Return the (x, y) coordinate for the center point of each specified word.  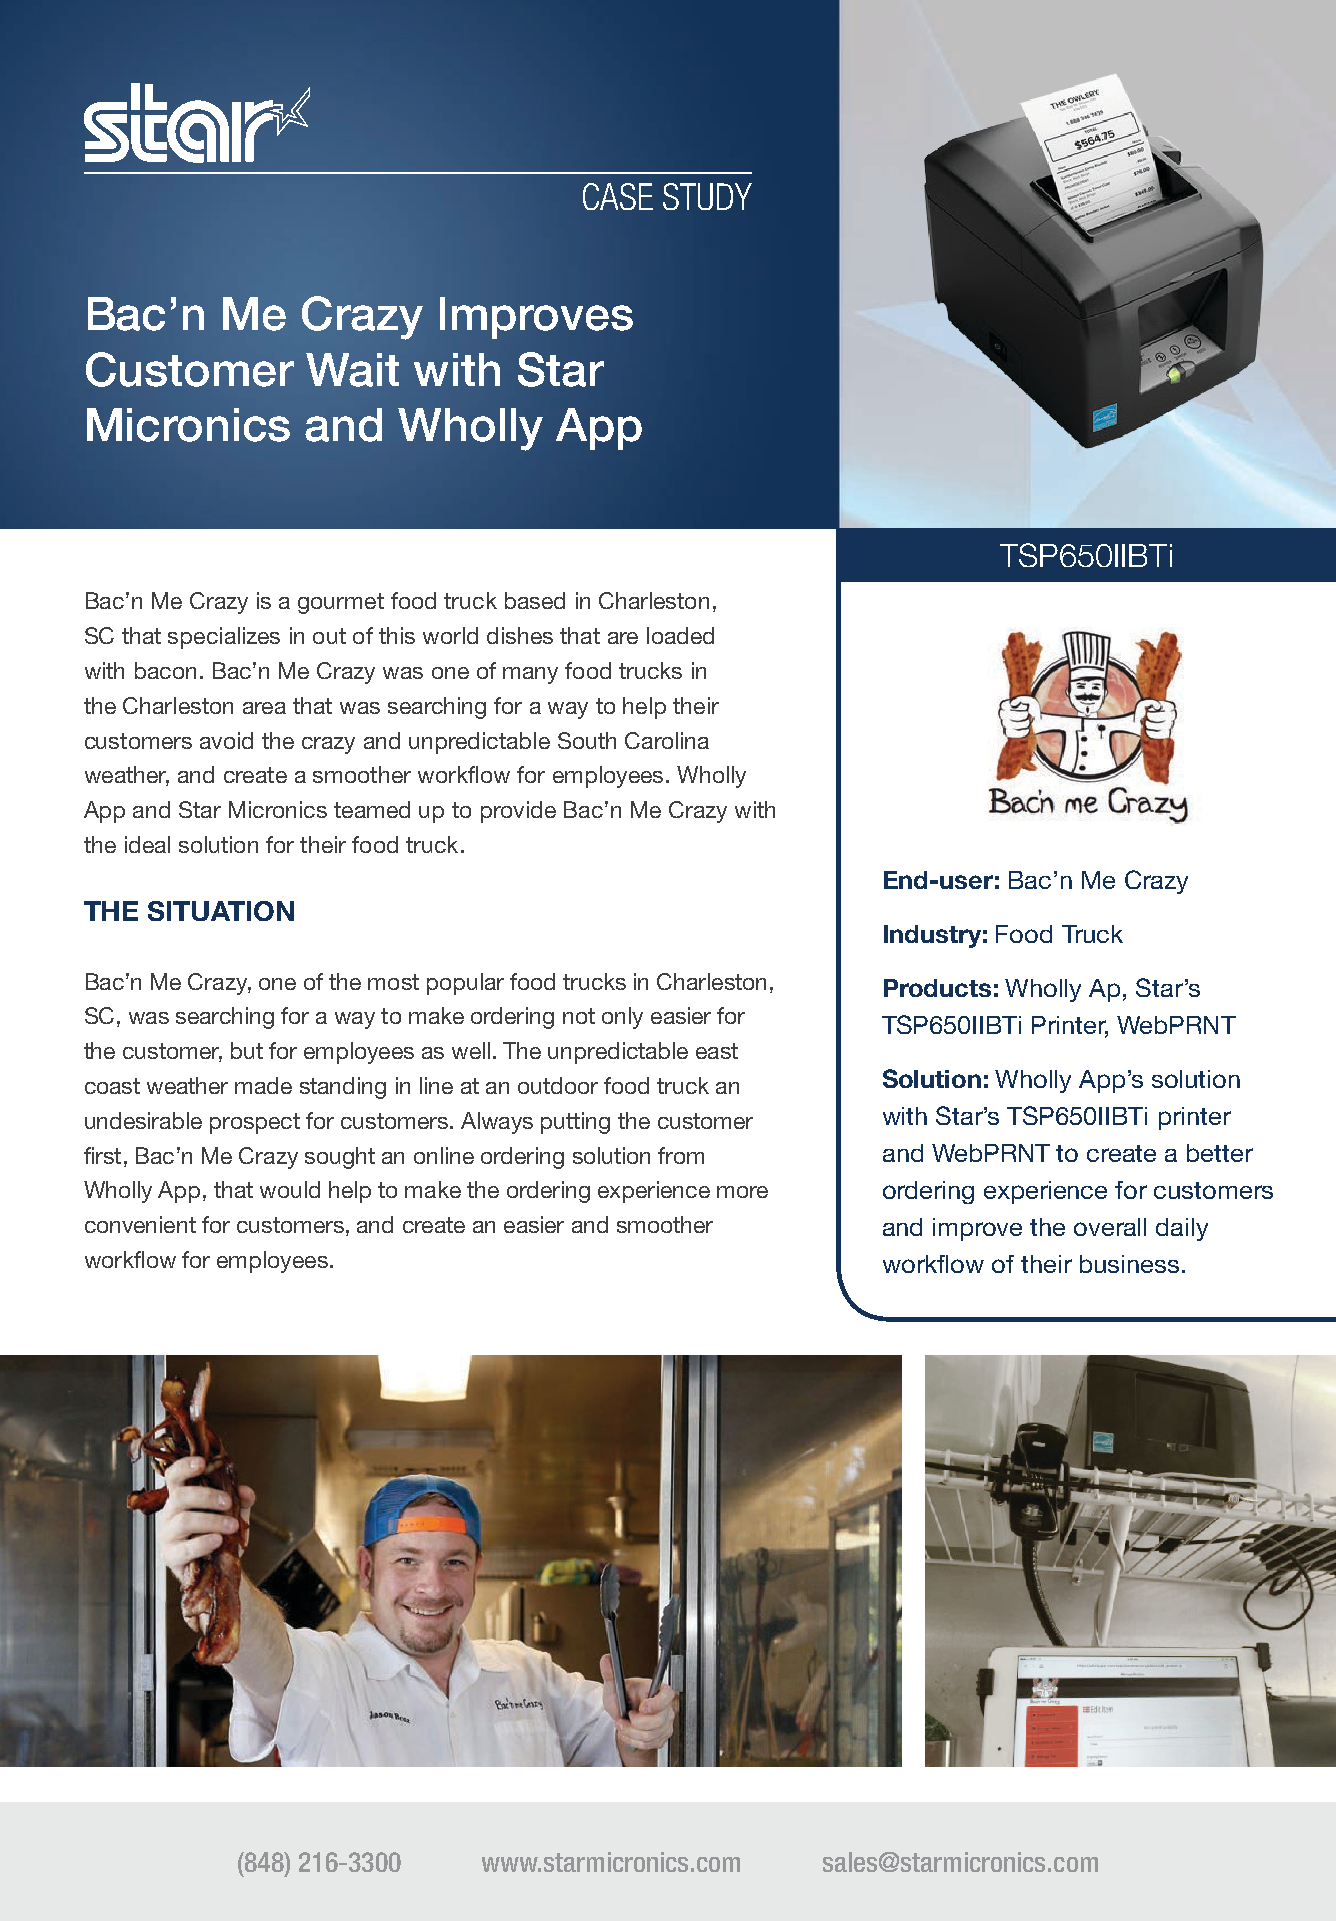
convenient (140, 1224)
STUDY (707, 196)
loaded (680, 635)
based (535, 600)
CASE (618, 196)
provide (518, 812)
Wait (352, 370)
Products (937, 988)
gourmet (341, 603)
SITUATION (221, 911)
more (742, 1192)
